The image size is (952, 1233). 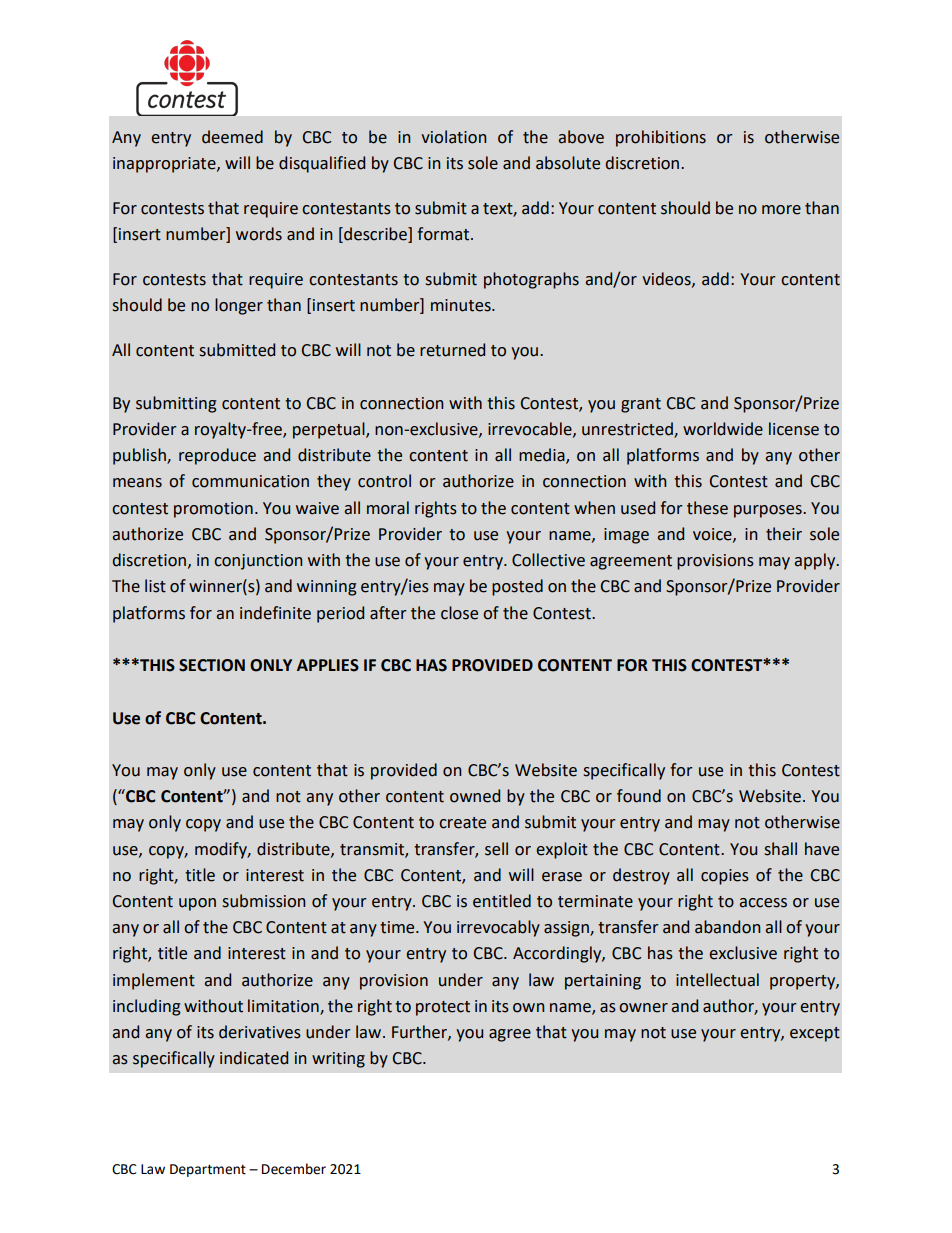 I want to click on more, so click(x=781, y=210).
